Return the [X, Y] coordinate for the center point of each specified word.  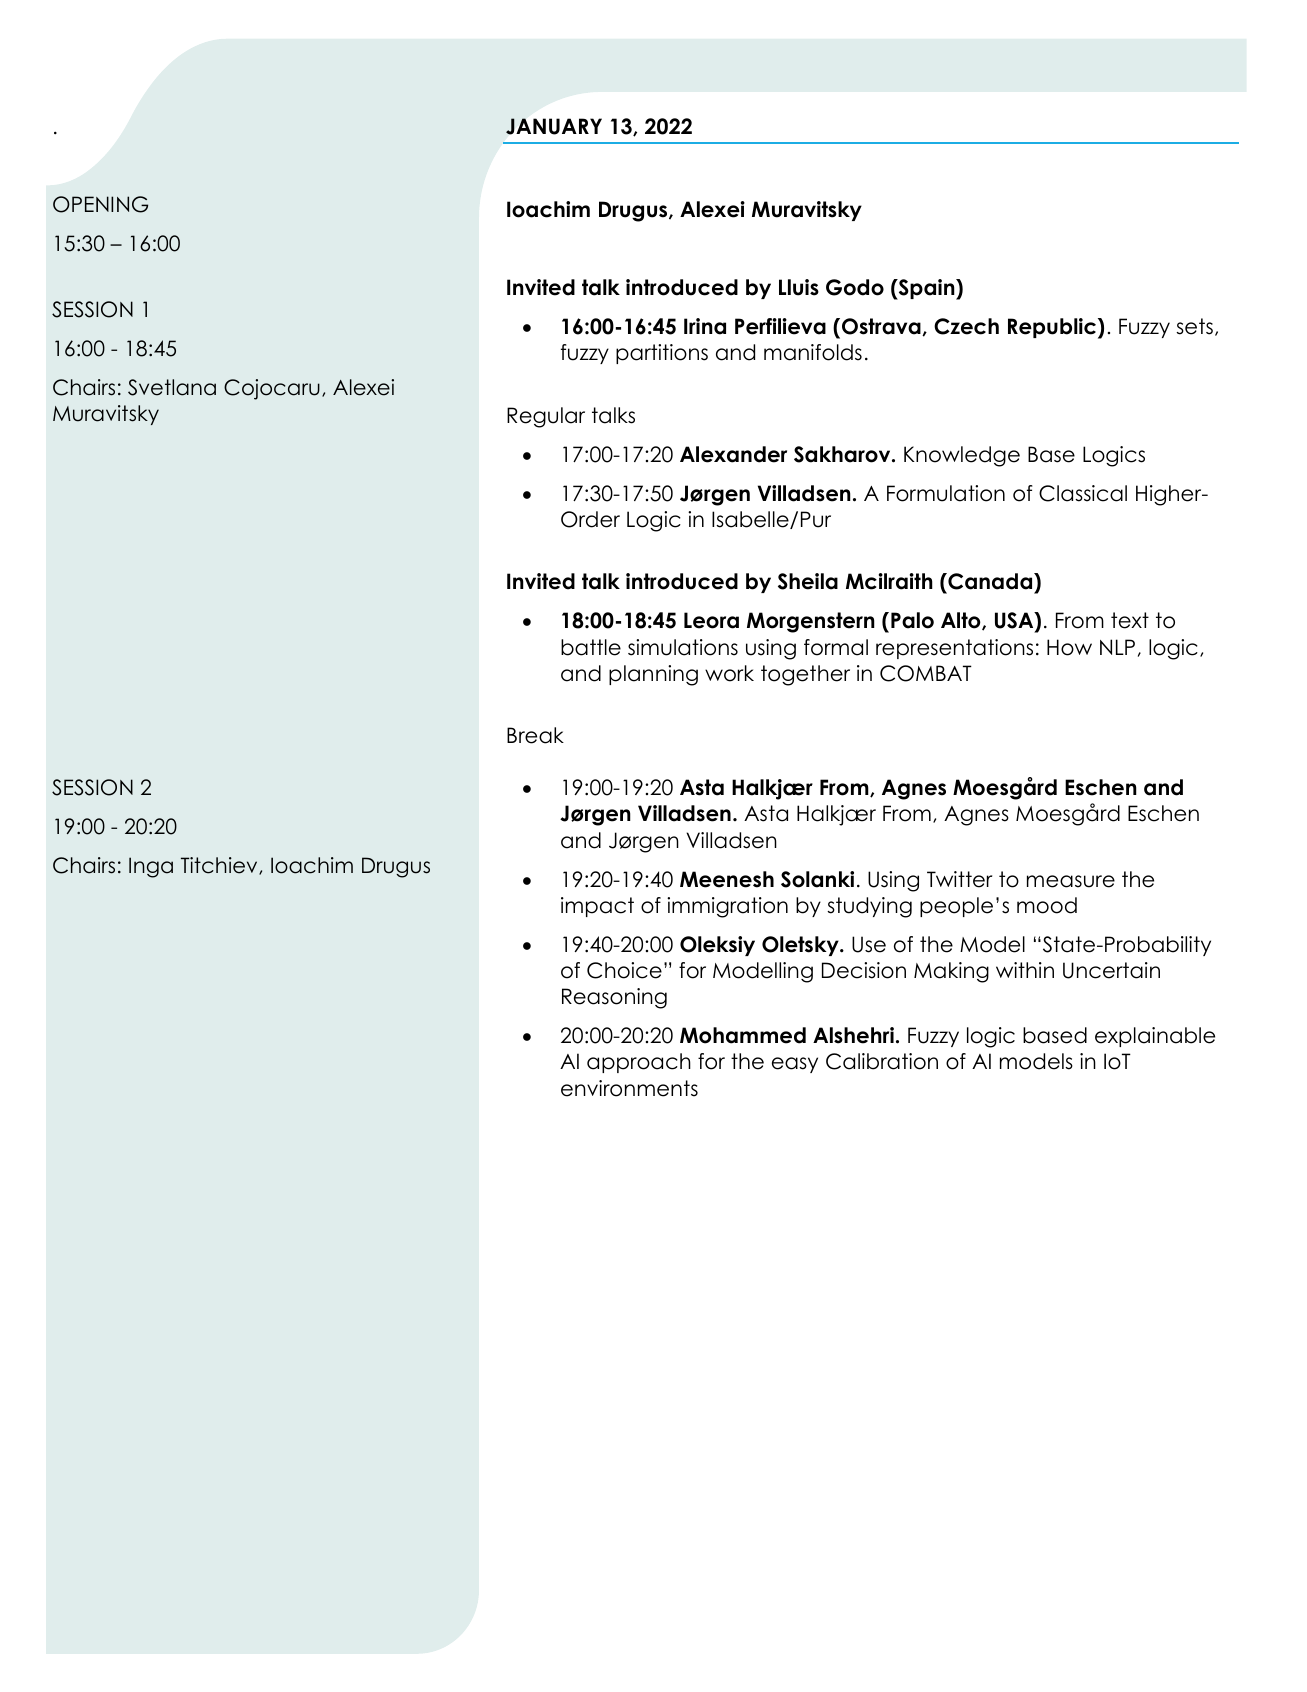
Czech [966, 326]
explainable [1155, 1037]
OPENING [100, 204]
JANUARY [554, 126]
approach [639, 1063]
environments [629, 1088]
